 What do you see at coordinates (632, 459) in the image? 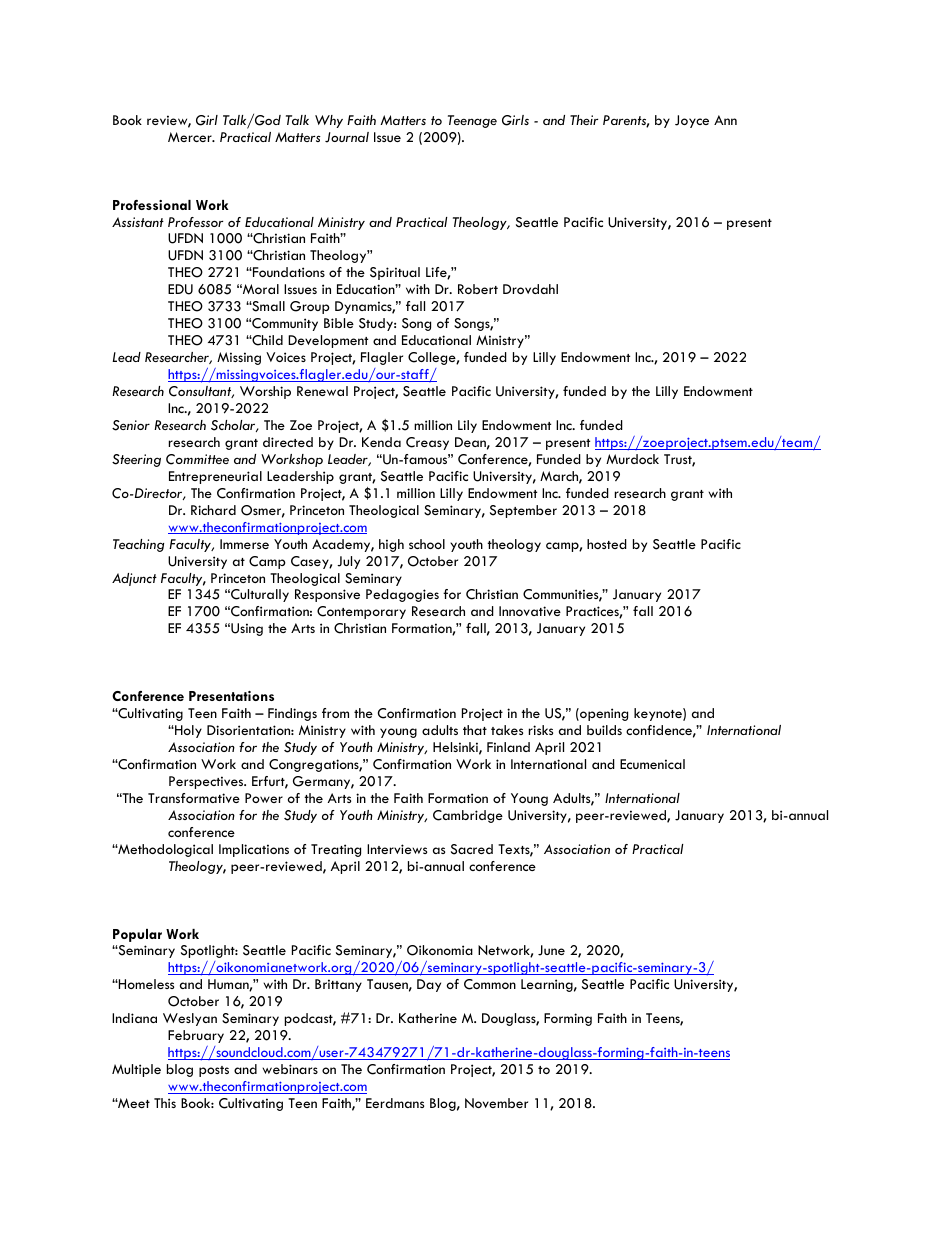
I see `Murdock` at bounding box center [632, 459].
